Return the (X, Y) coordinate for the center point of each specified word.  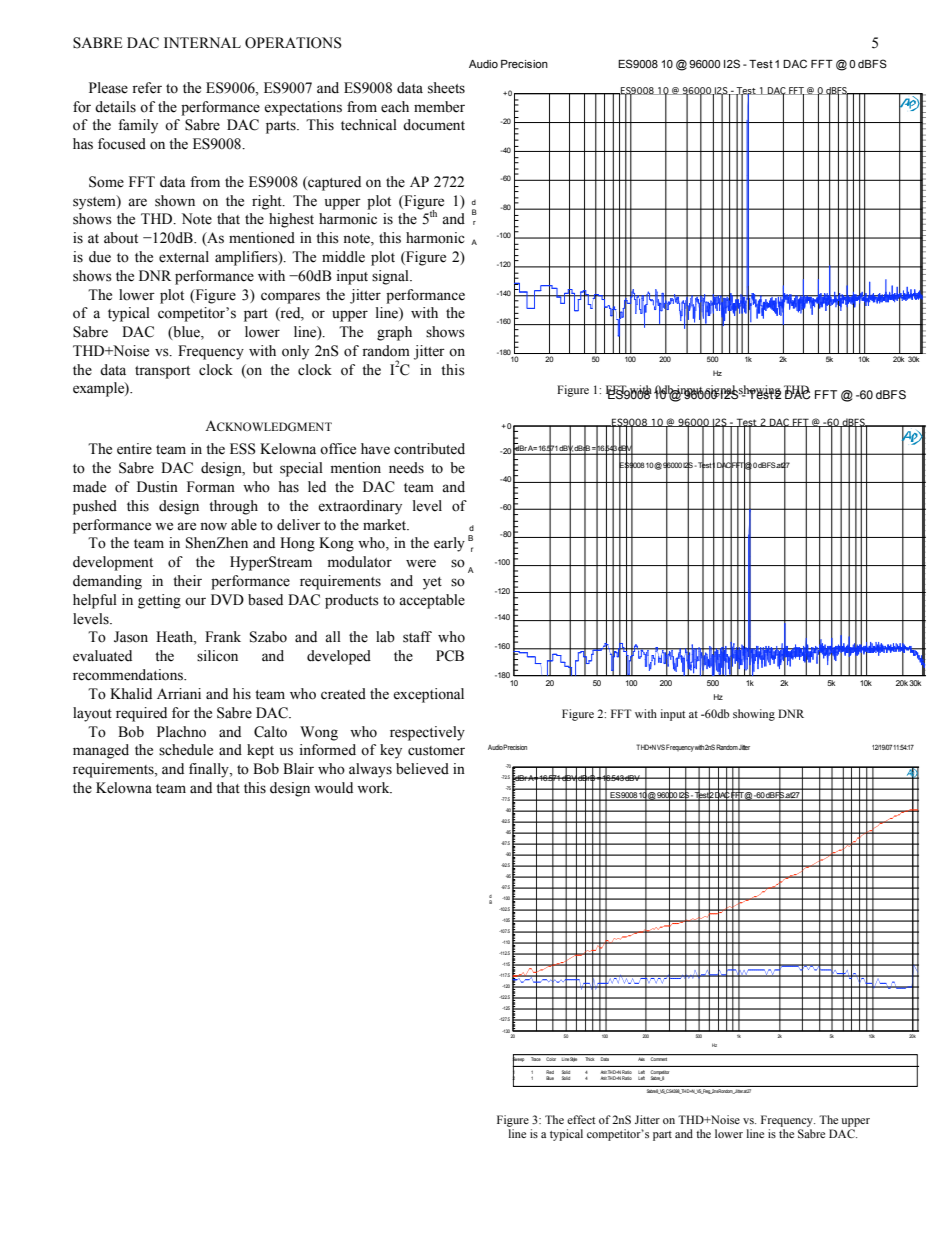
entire (134, 449)
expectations (303, 108)
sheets (446, 88)
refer (147, 88)
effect (581, 1119)
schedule (186, 750)
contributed (429, 449)
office (338, 449)
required (141, 714)
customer (436, 751)
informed (327, 750)
